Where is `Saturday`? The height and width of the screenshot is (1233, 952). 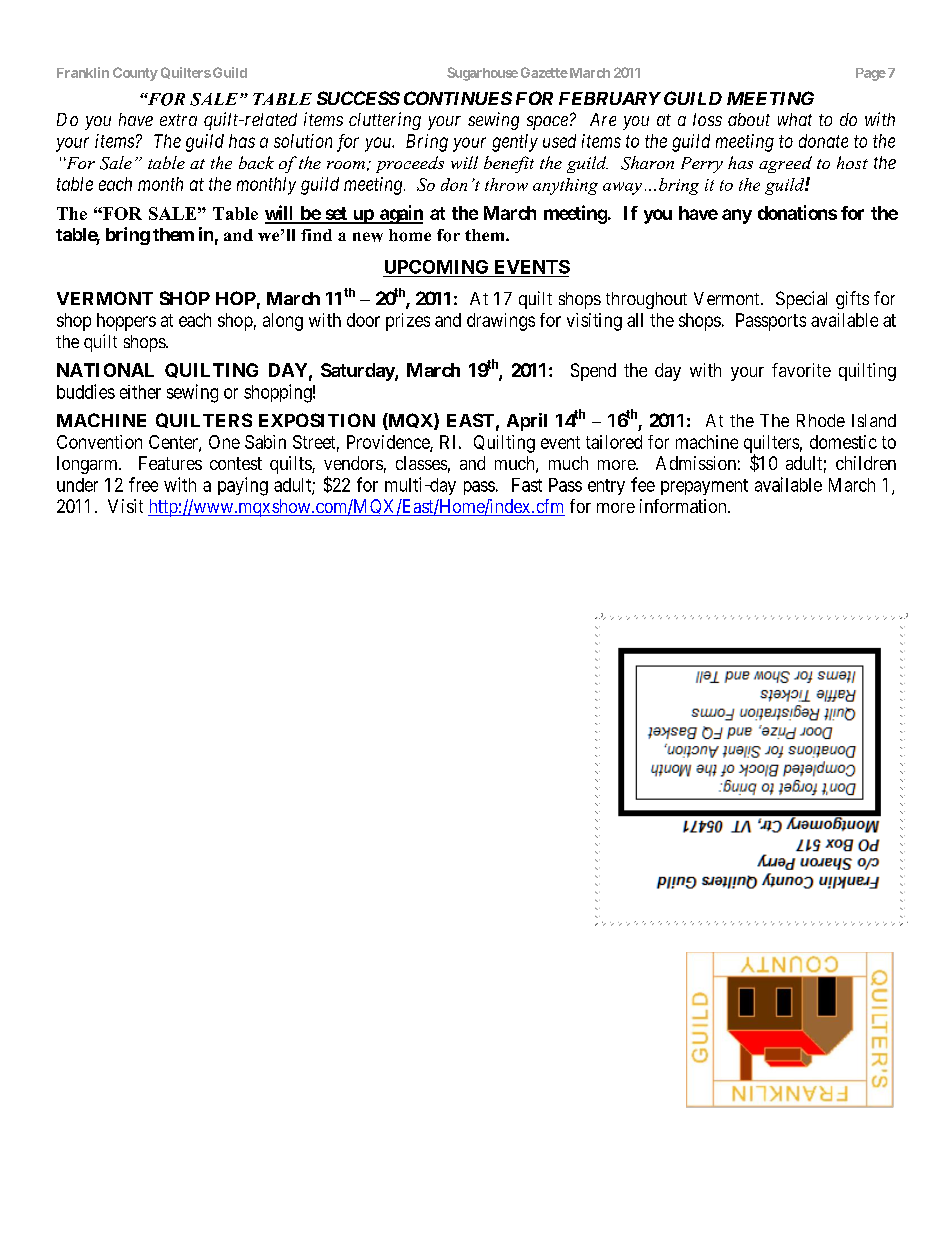 Saturday is located at coordinates (358, 372).
